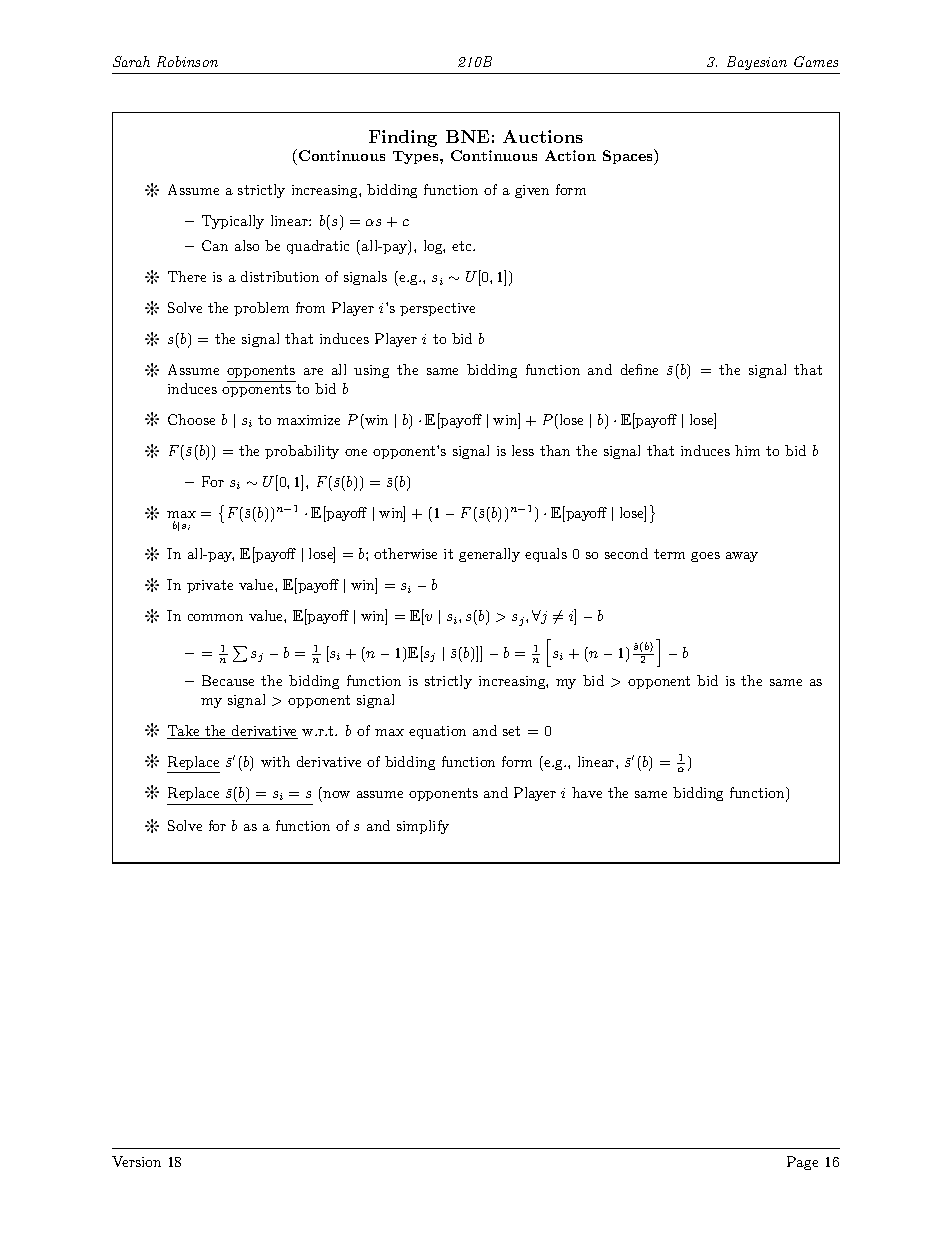 This page has width=952, height=1233. What do you see at coordinates (467, 136) in the page?
I see `BNE` at bounding box center [467, 136].
